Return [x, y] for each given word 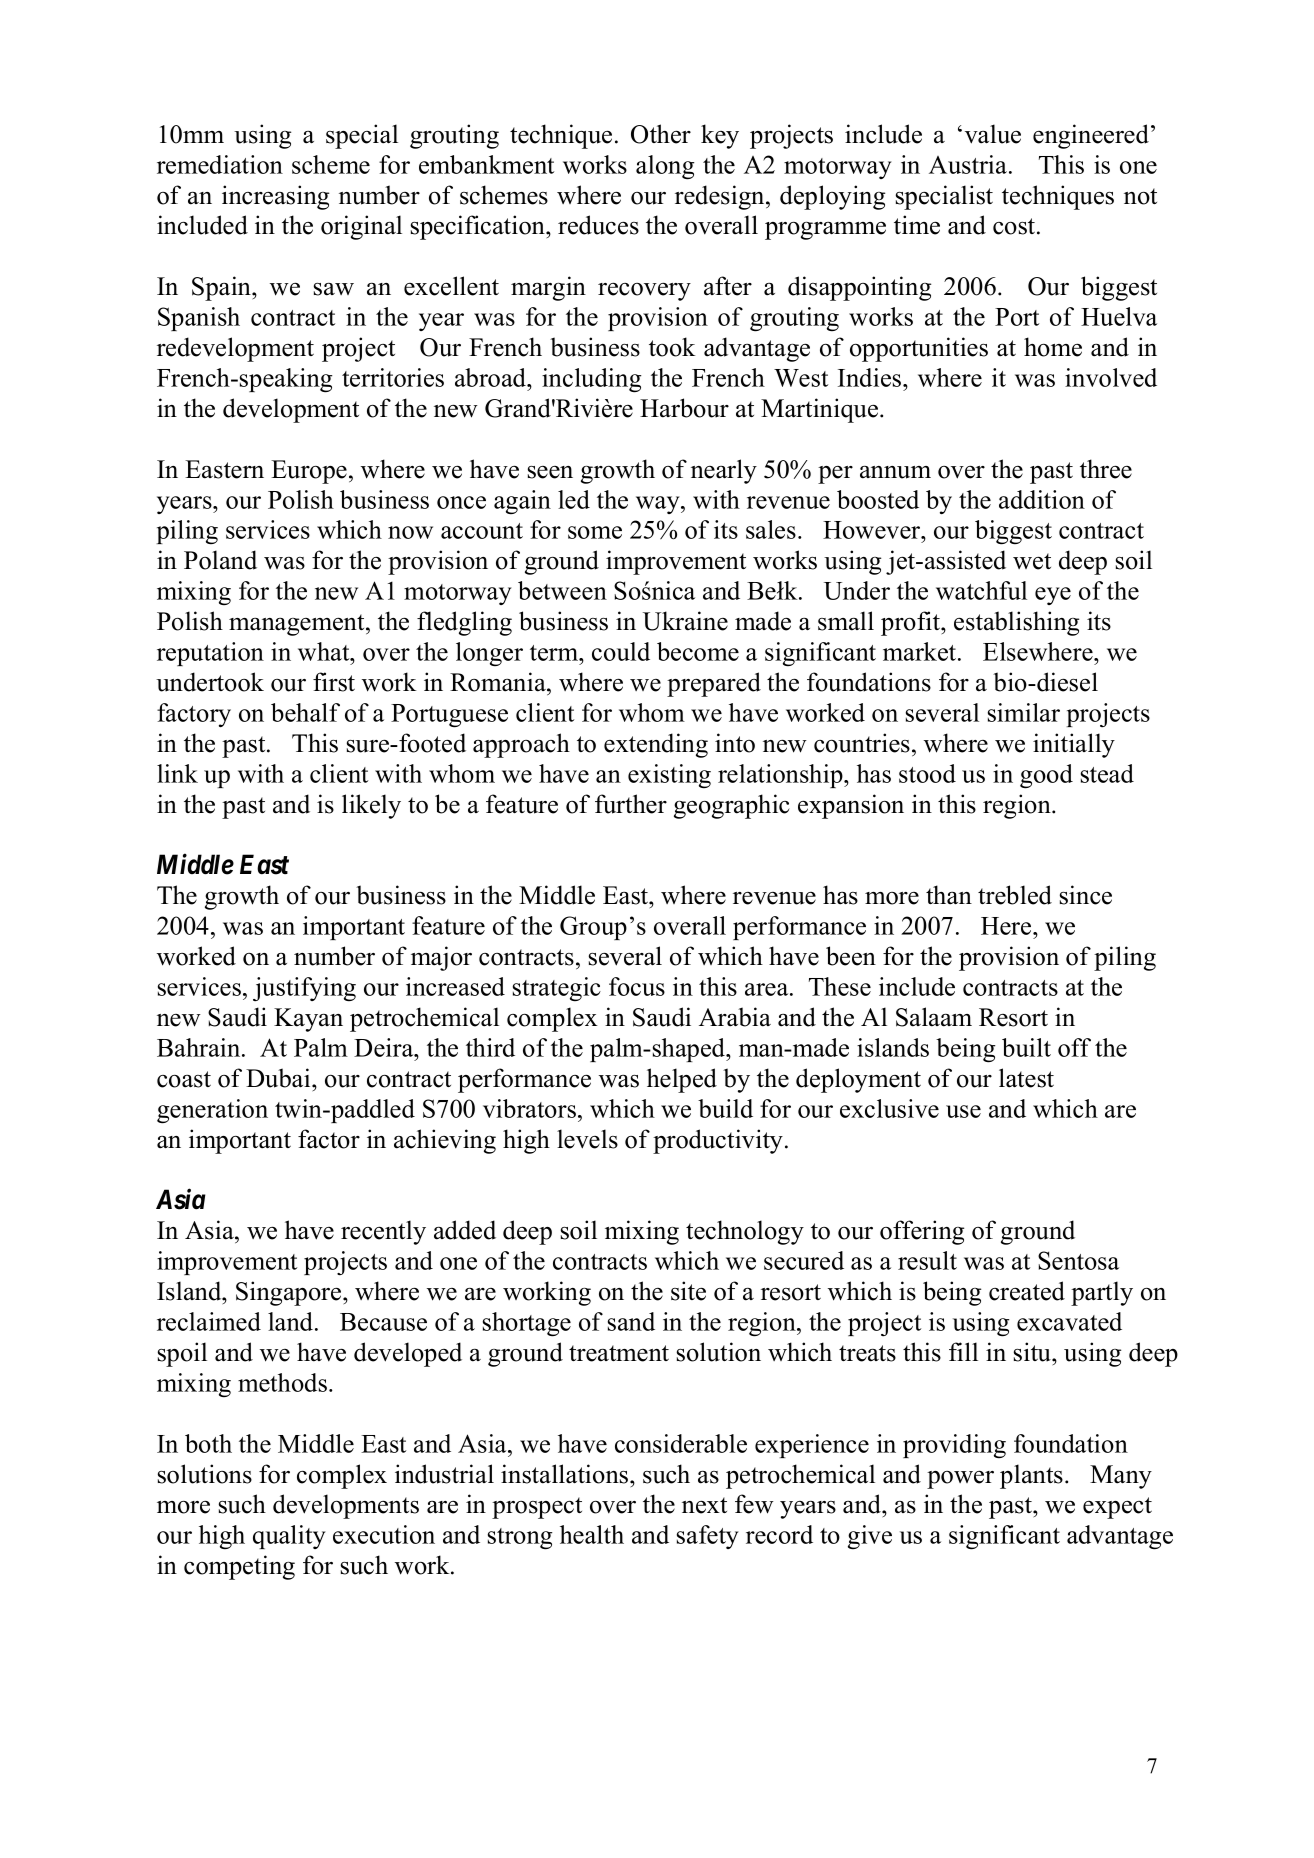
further [631, 804]
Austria [968, 164]
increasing [275, 197]
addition [1042, 499]
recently [383, 1232]
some [595, 532]
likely [371, 806]
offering [922, 1232]
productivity [719, 1141]
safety [708, 1537]
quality [289, 1537]
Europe [309, 472]
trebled [1015, 895]
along [665, 167]
